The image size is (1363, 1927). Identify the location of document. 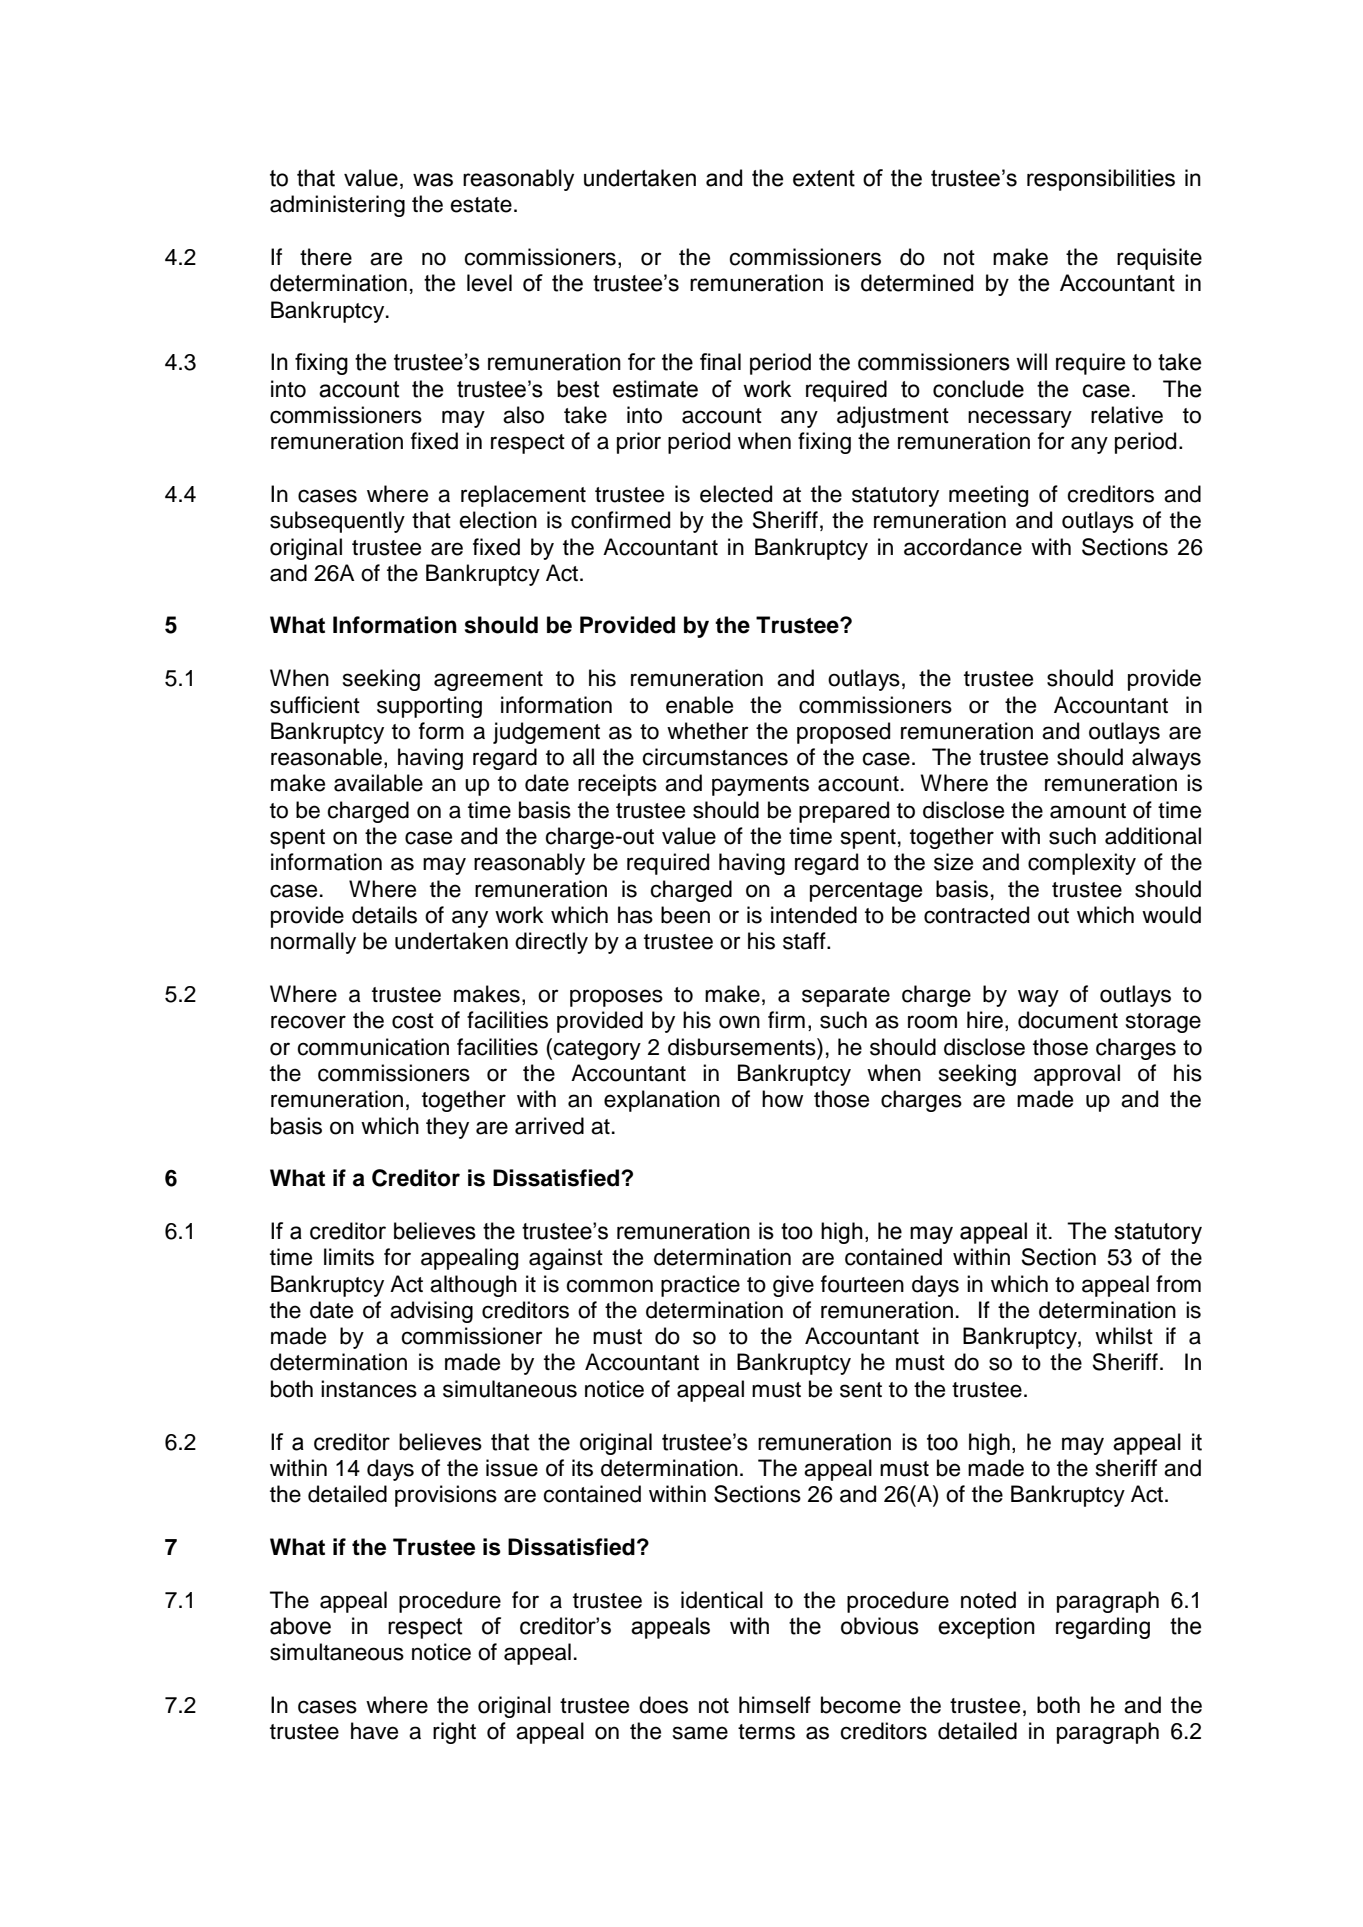
(1068, 1020).
